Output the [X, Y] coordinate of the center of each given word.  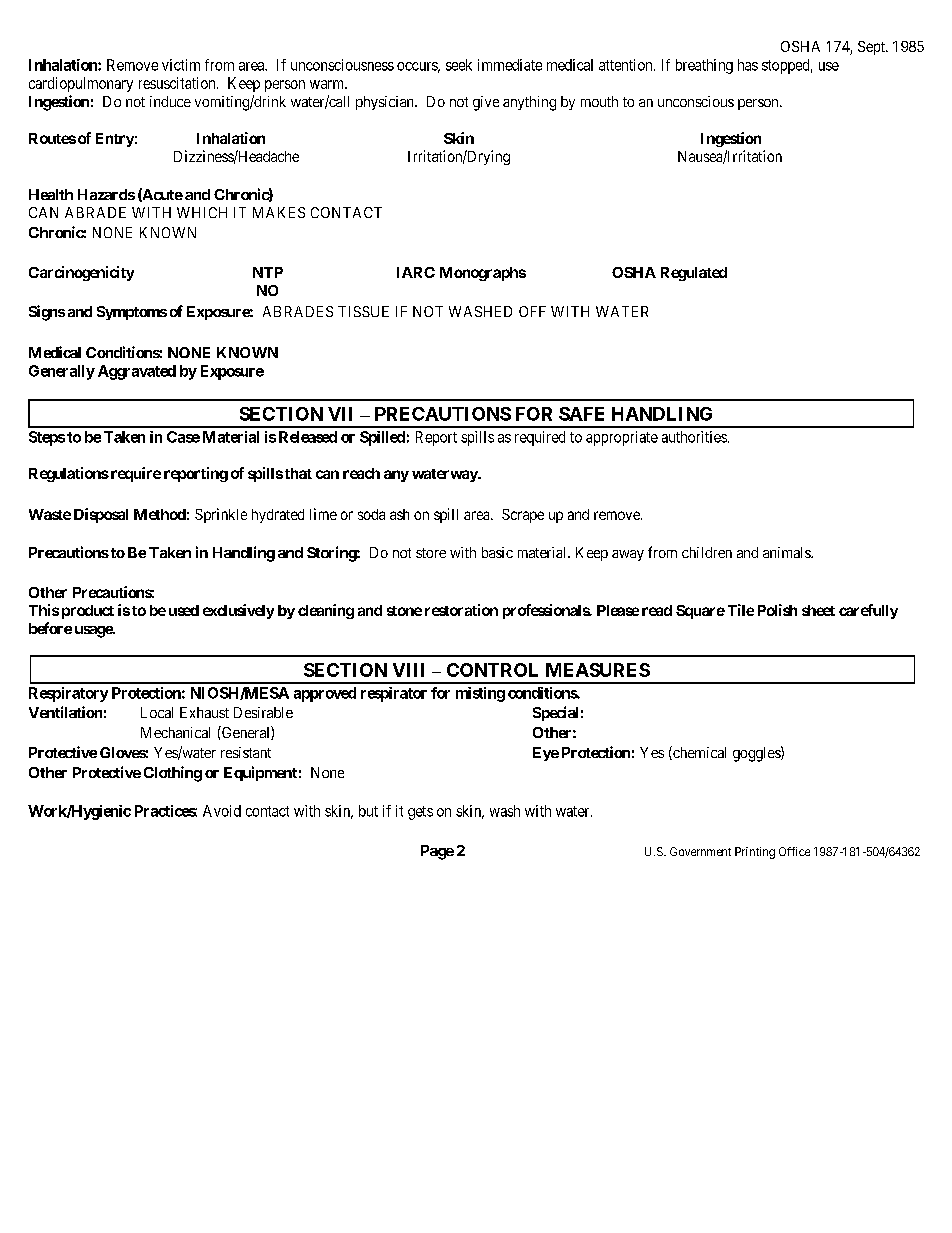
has [748, 65]
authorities [694, 437]
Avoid [222, 811]
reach [361, 473]
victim [181, 65]
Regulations [69, 474]
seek [459, 65]
